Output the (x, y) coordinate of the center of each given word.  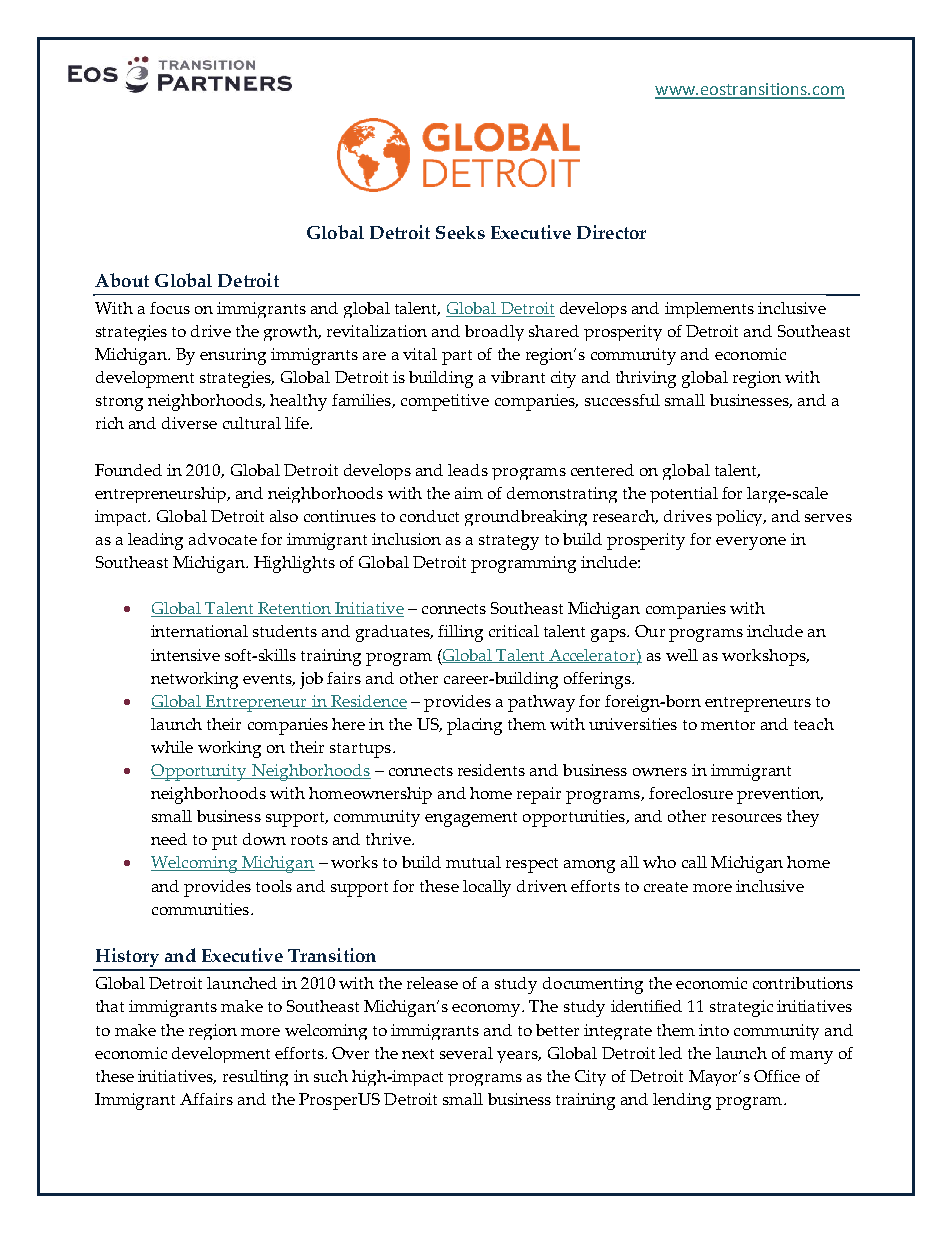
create (666, 887)
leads (468, 470)
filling (460, 633)
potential (684, 495)
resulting (255, 1078)
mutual (473, 862)
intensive (185, 655)
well (682, 655)
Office (777, 1076)
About (122, 280)
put (224, 842)
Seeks (460, 232)
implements (709, 310)
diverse (189, 423)
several (466, 1053)
